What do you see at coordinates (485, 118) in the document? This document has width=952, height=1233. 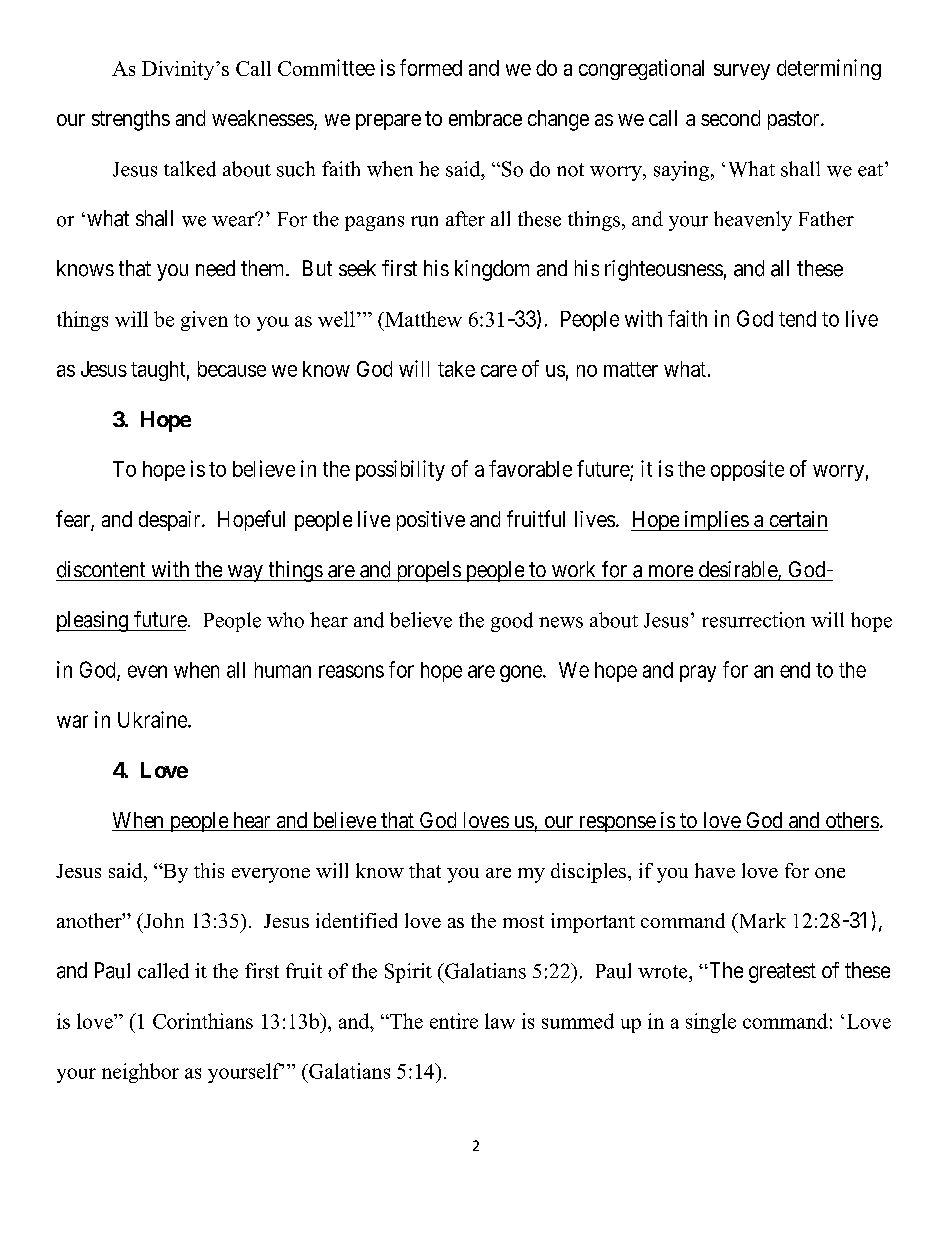 I see `embrace` at bounding box center [485, 118].
